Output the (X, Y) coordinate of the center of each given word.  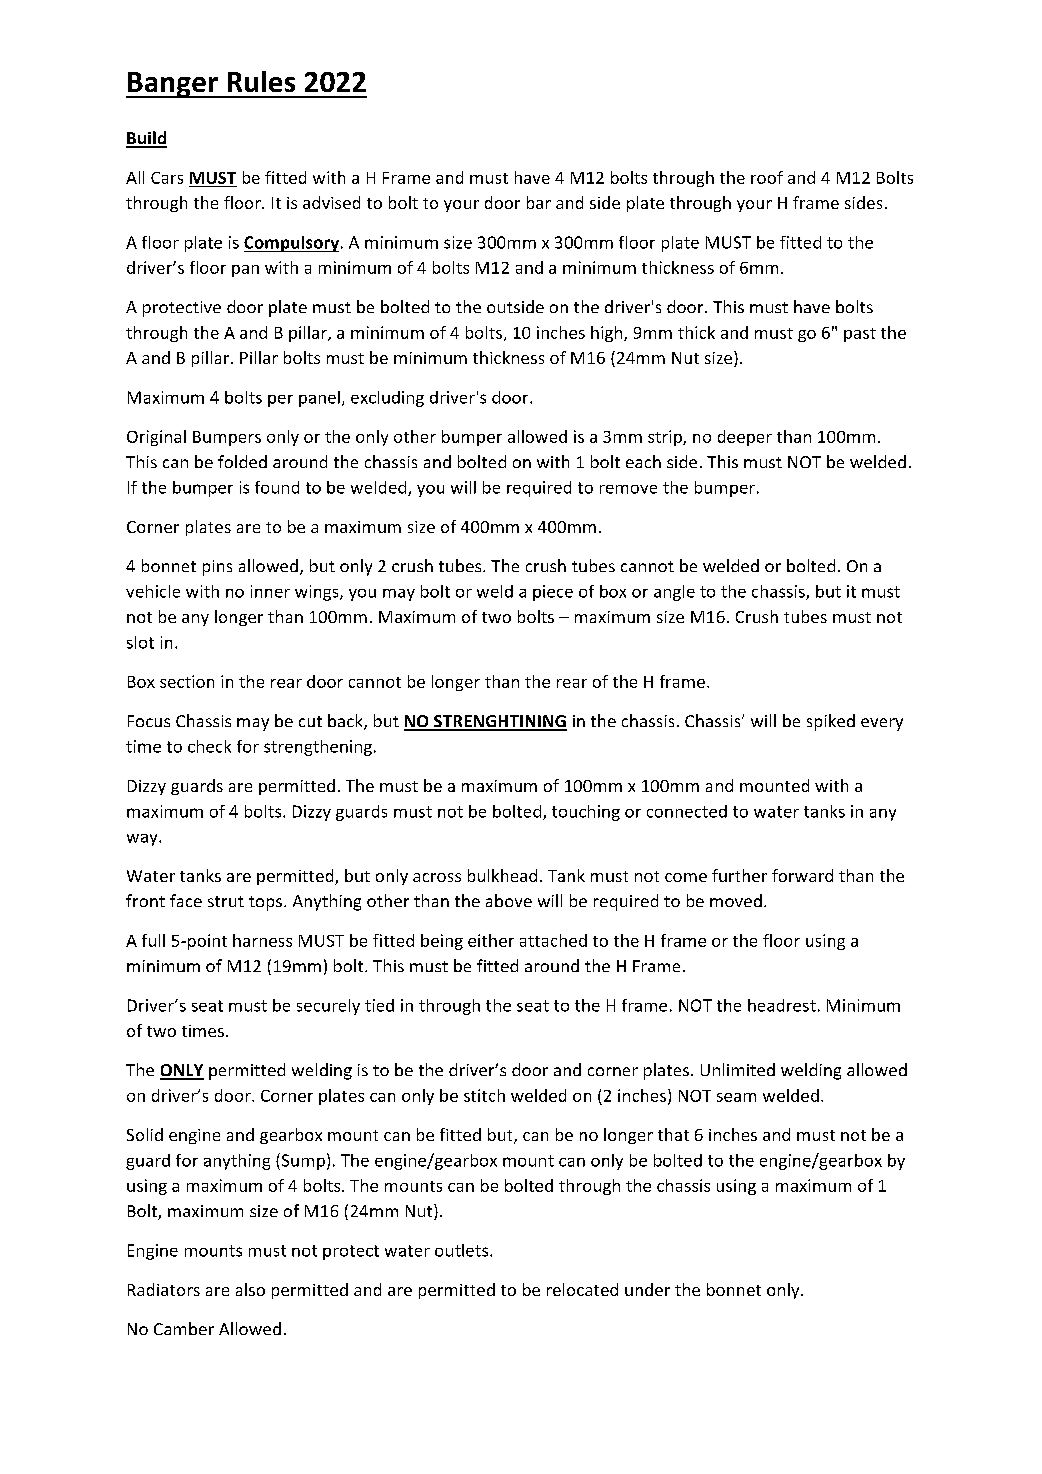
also (250, 1289)
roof (767, 177)
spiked (831, 722)
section (187, 681)
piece (553, 593)
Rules (261, 81)
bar (539, 202)
